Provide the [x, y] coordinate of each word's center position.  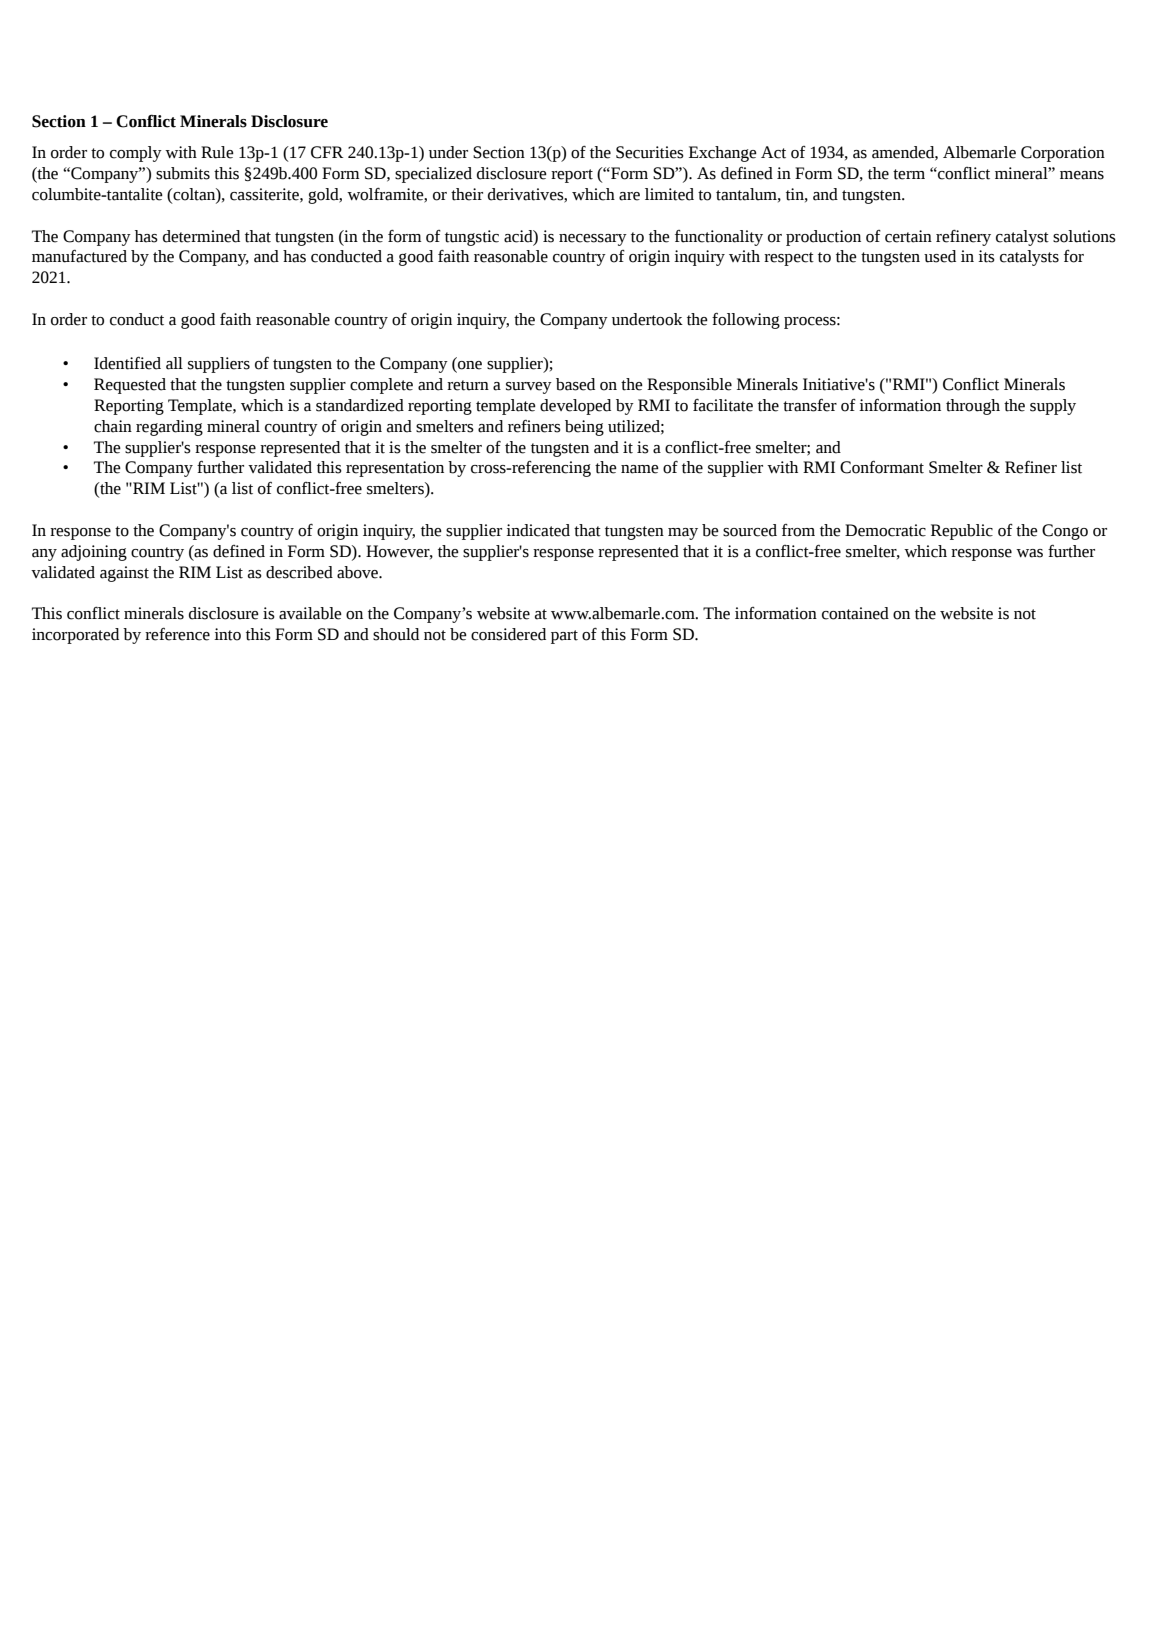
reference [177, 634]
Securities [650, 152]
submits [183, 173]
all [174, 363]
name [640, 469]
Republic [962, 532]
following [746, 321]
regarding [169, 428]
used [940, 256]
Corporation [1063, 154]
